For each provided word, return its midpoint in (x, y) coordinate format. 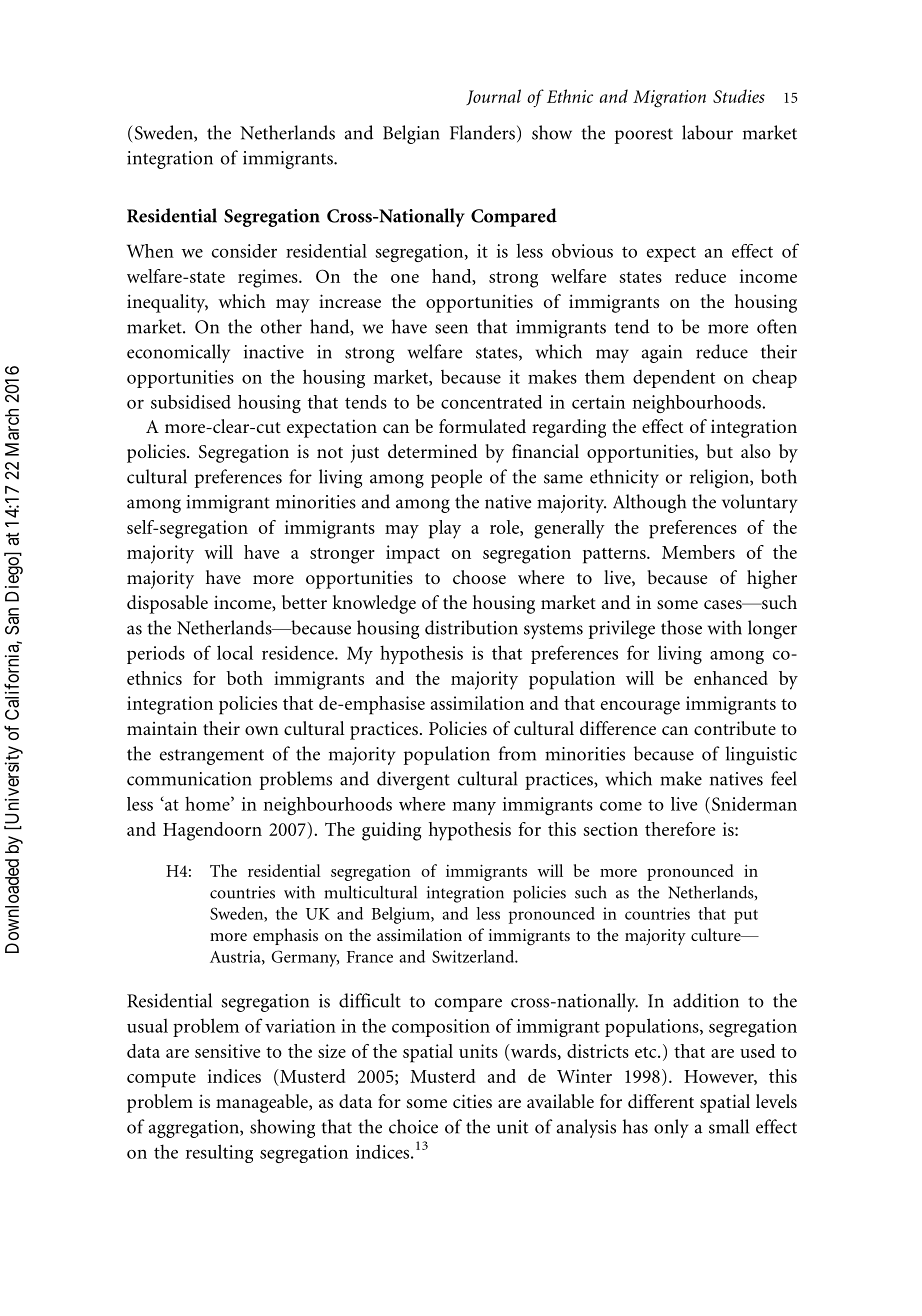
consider (244, 251)
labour (707, 132)
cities (472, 1101)
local (235, 652)
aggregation (195, 1129)
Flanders (482, 132)
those (681, 627)
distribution (471, 627)
